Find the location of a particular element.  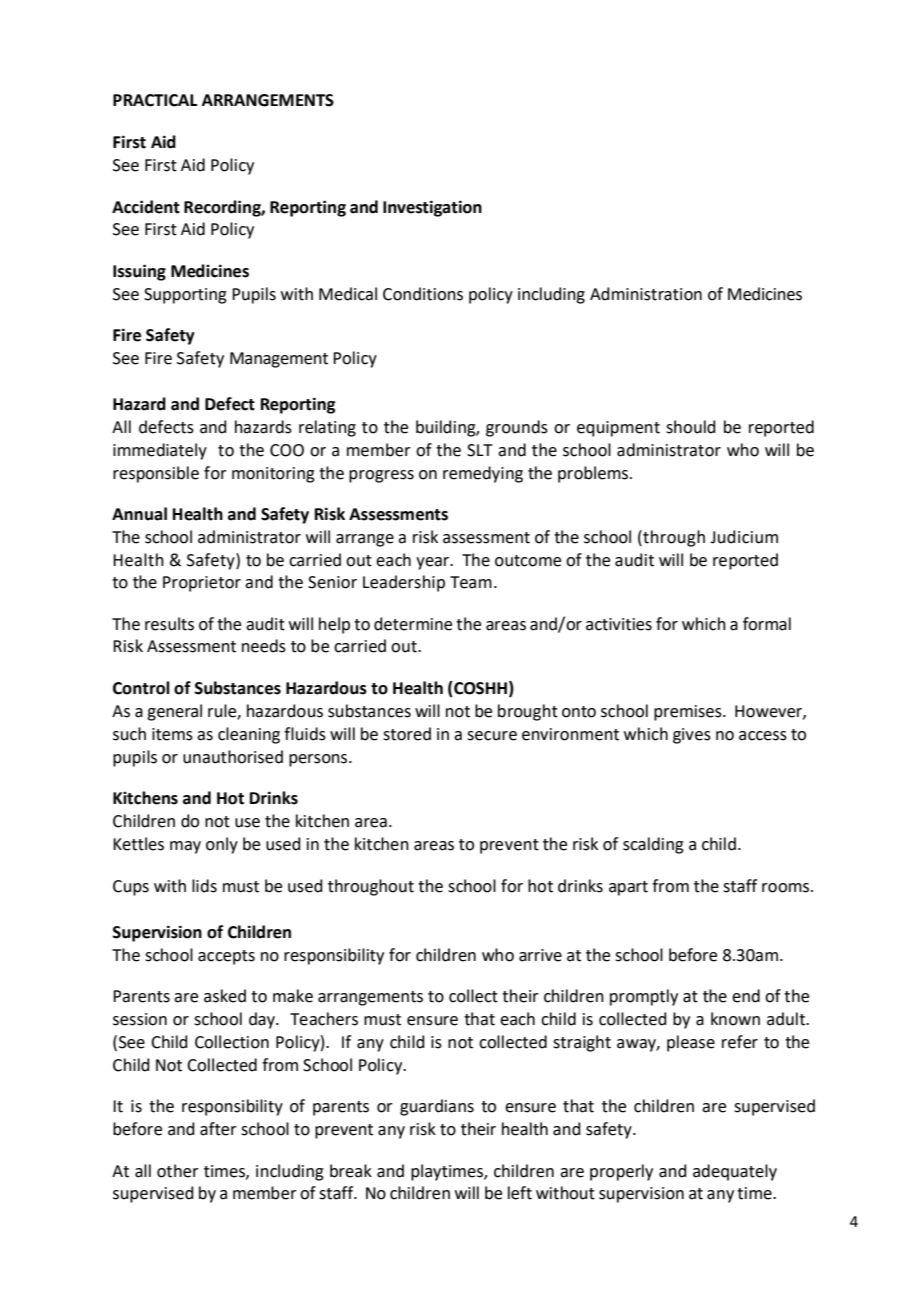

other is located at coordinates (178, 1171).
